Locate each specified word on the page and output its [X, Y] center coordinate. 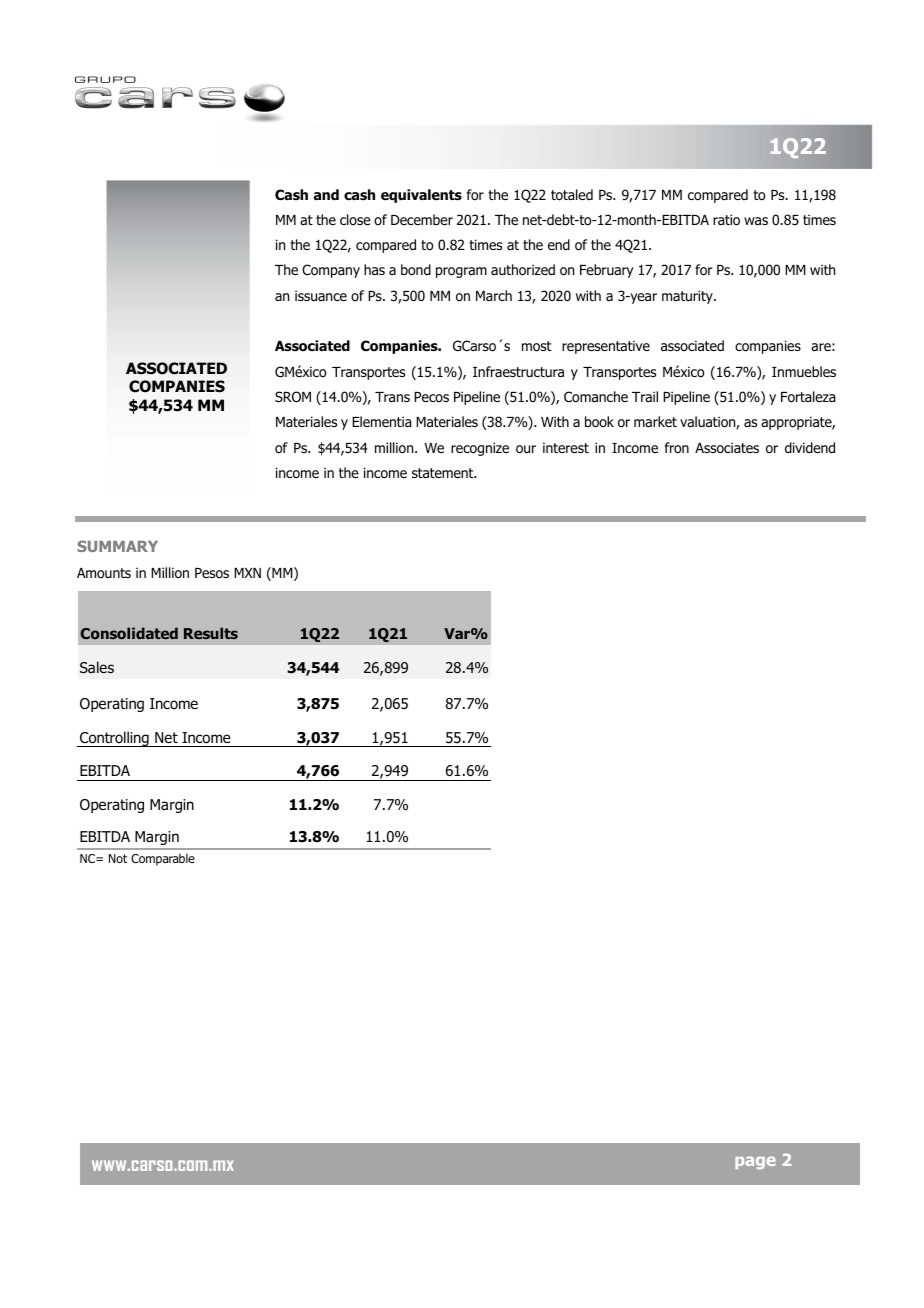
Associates [727, 448]
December [422, 219]
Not [118, 858]
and [326, 194]
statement [444, 473]
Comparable [163, 859]
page [755, 1162]
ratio [726, 220]
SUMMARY [117, 546]
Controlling [114, 739]
